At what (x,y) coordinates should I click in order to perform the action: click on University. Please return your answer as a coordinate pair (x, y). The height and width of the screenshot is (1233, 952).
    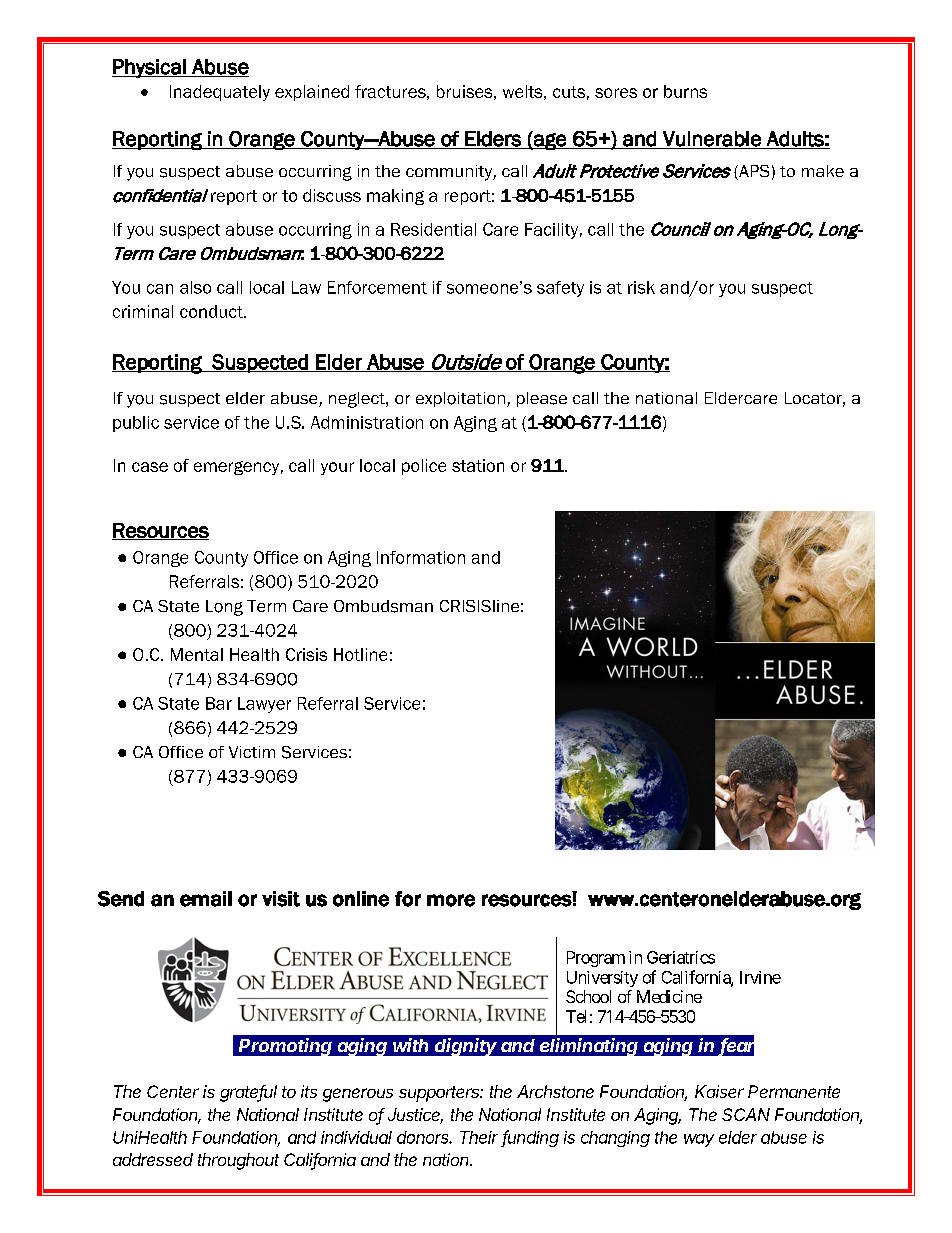
    Looking at the image, I should click on (602, 979).
